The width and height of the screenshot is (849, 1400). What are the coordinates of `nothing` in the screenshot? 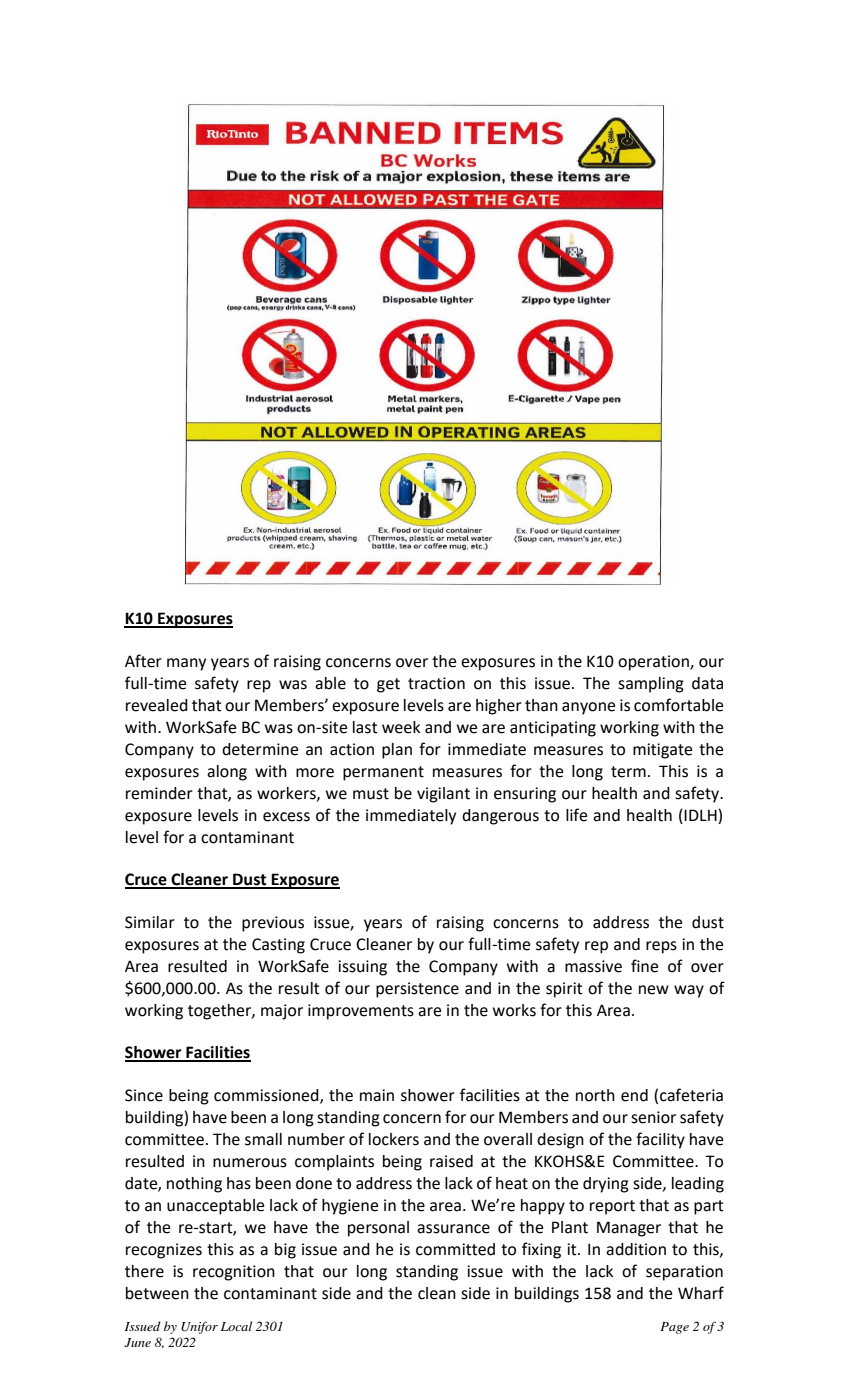 It's located at (194, 1185).
